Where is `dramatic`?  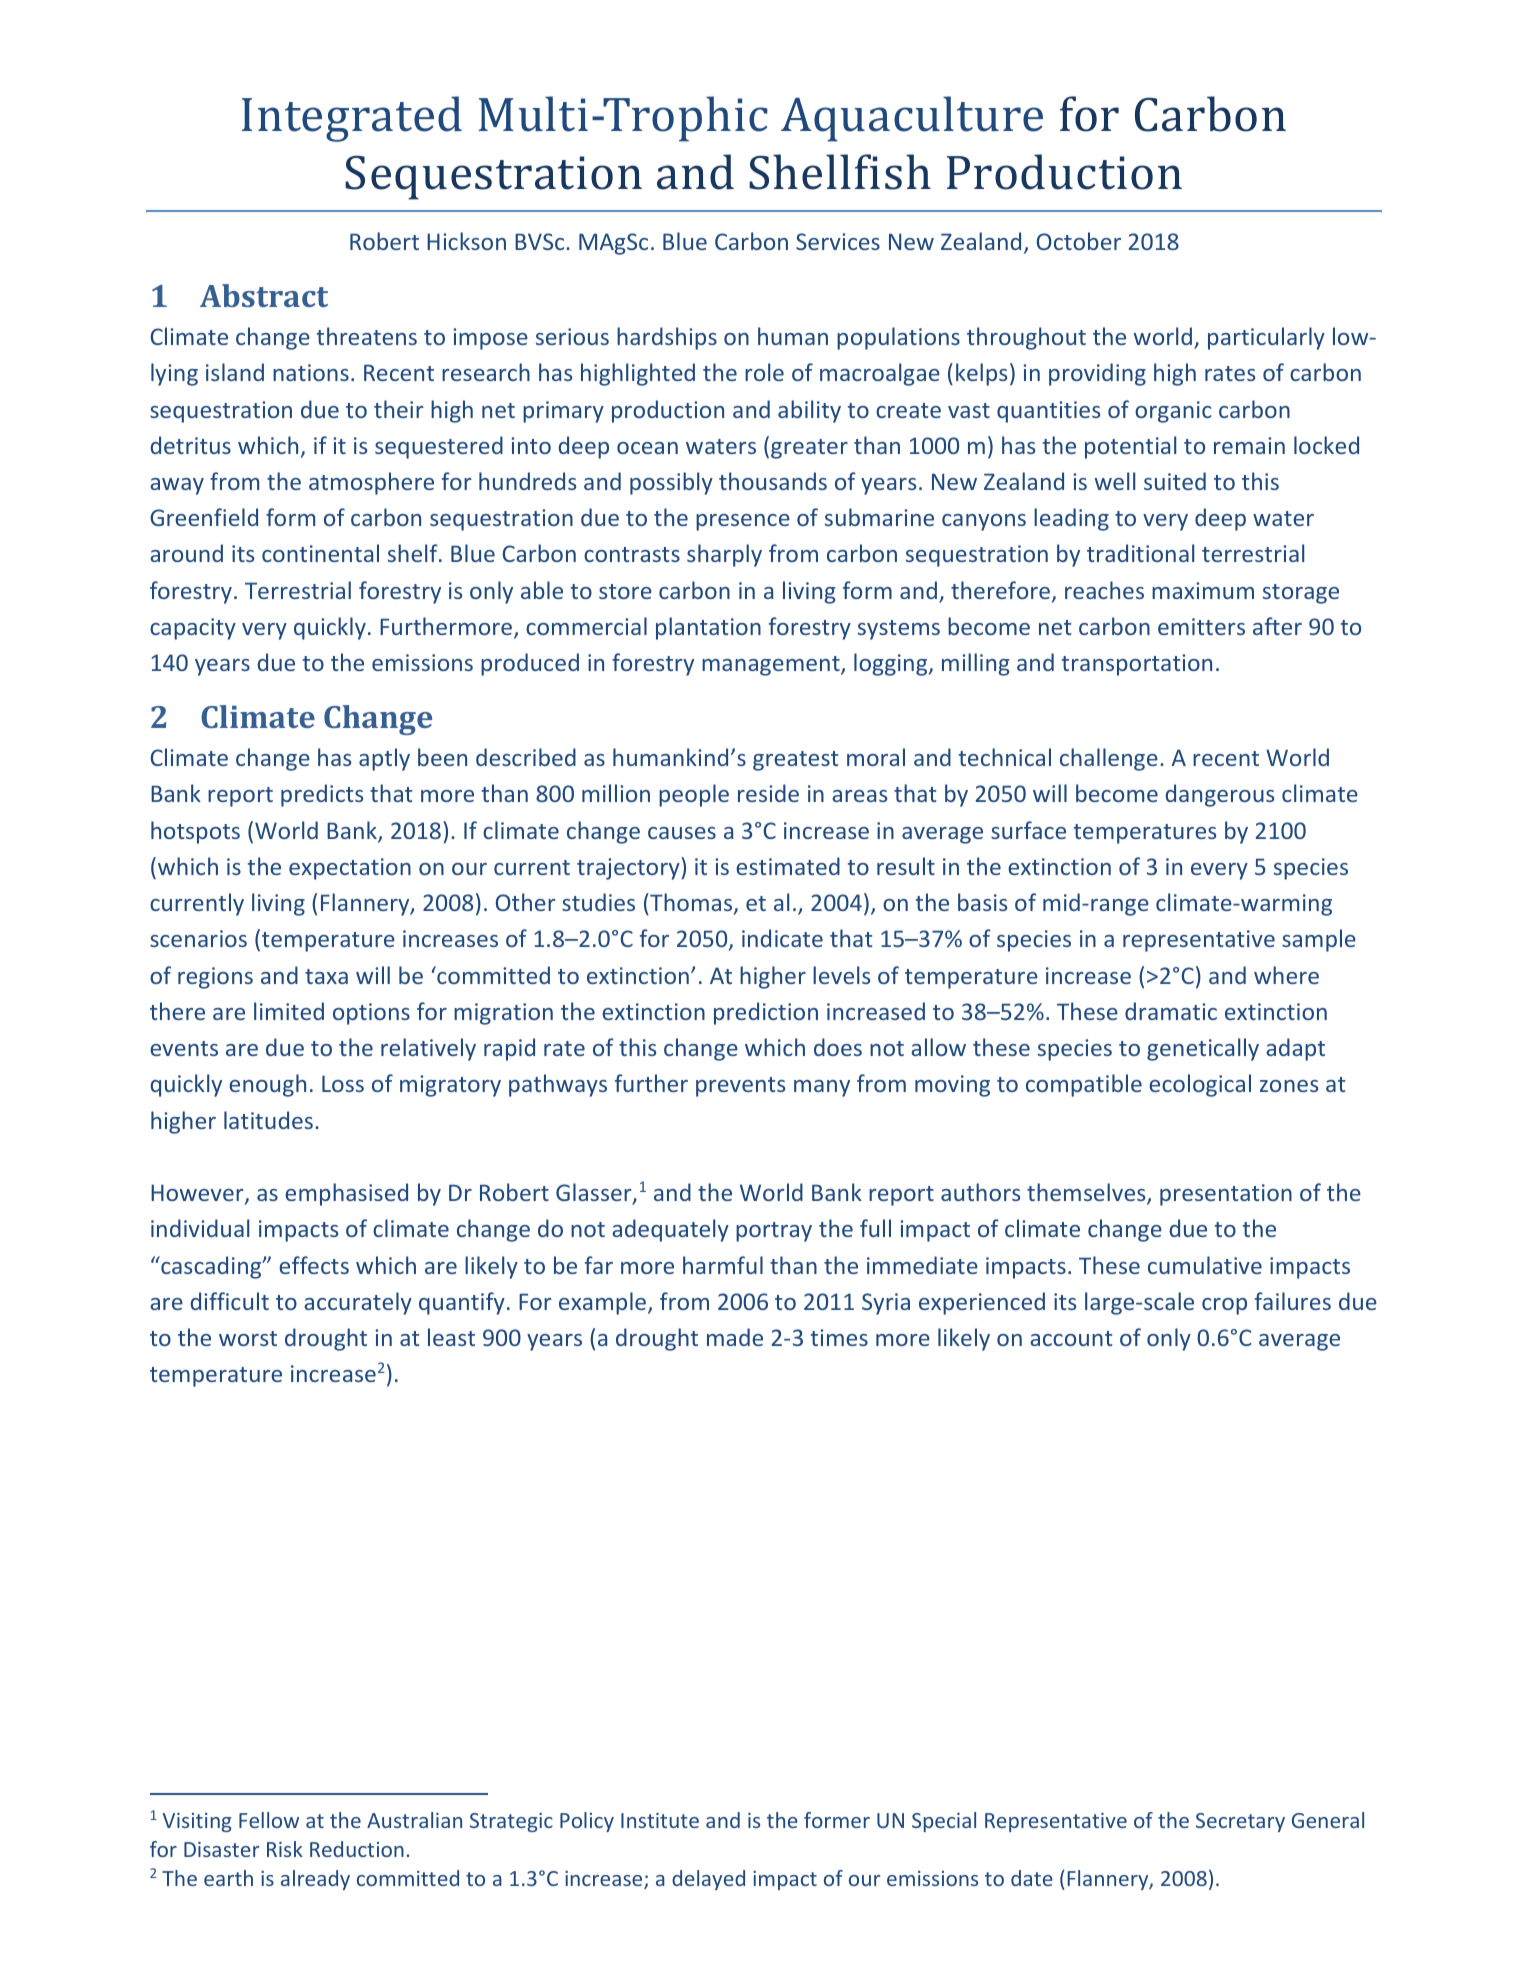 dramatic is located at coordinates (1171, 1011).
